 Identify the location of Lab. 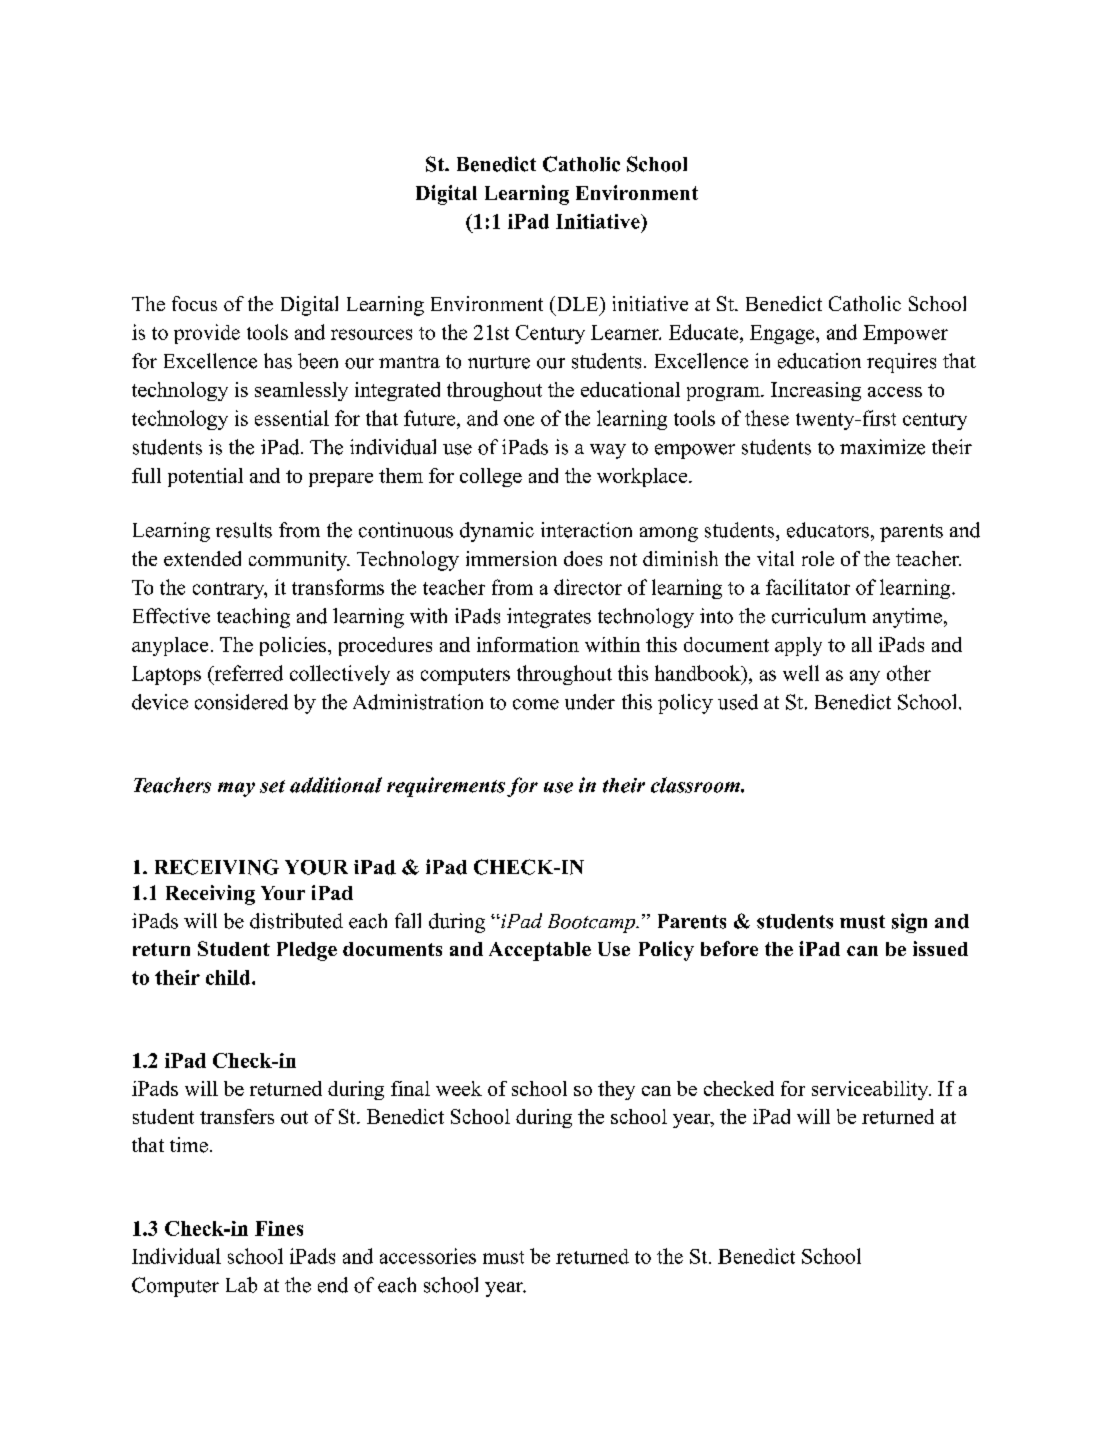
(241, 1285).
